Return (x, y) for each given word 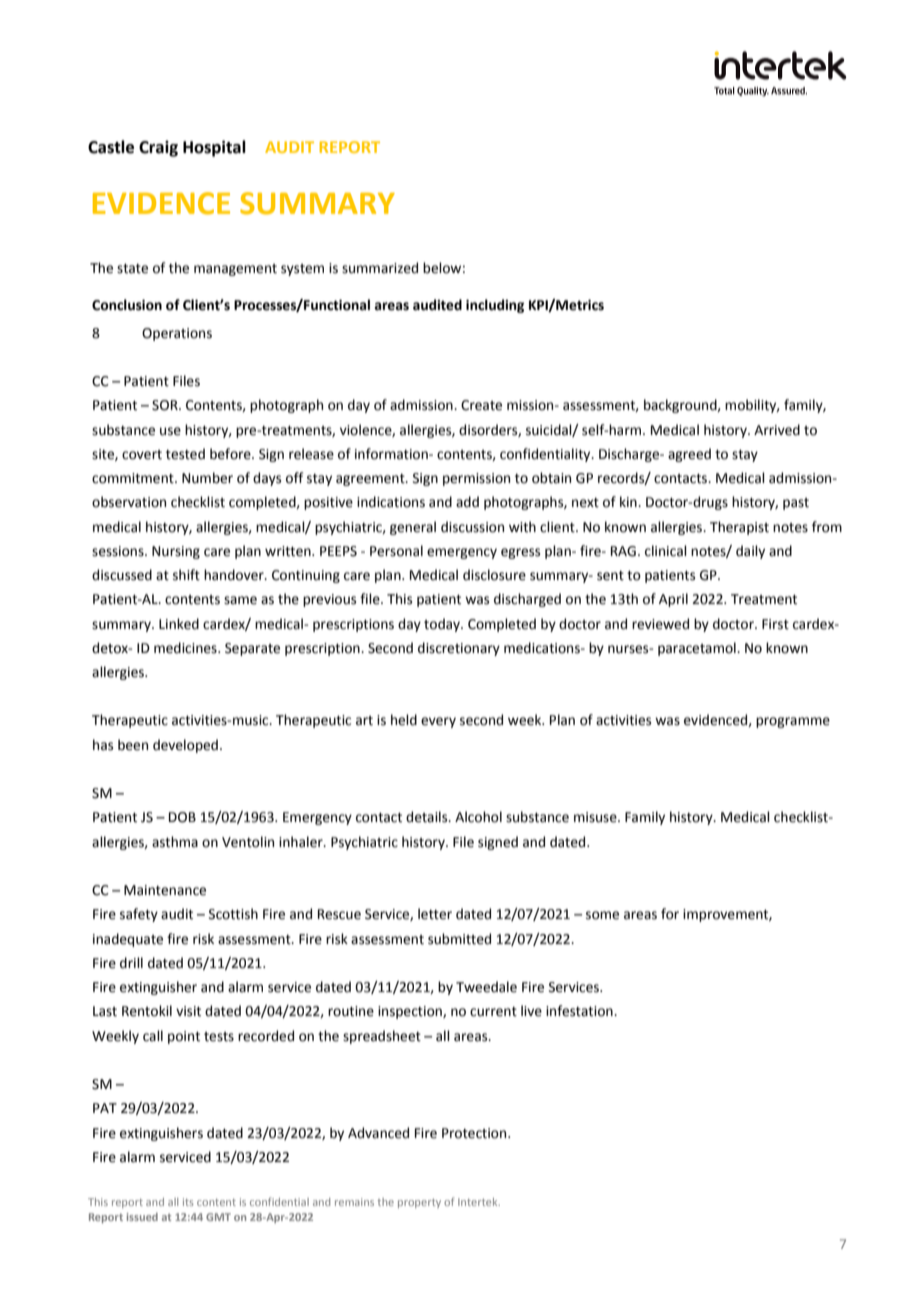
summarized (380, 268)
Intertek (479, 1202)
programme (793, 722)
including (495, 306)
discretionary (459, 649)
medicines (186, 648)
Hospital (214, 148)
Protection (475, 1133)
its (188, 1202)
